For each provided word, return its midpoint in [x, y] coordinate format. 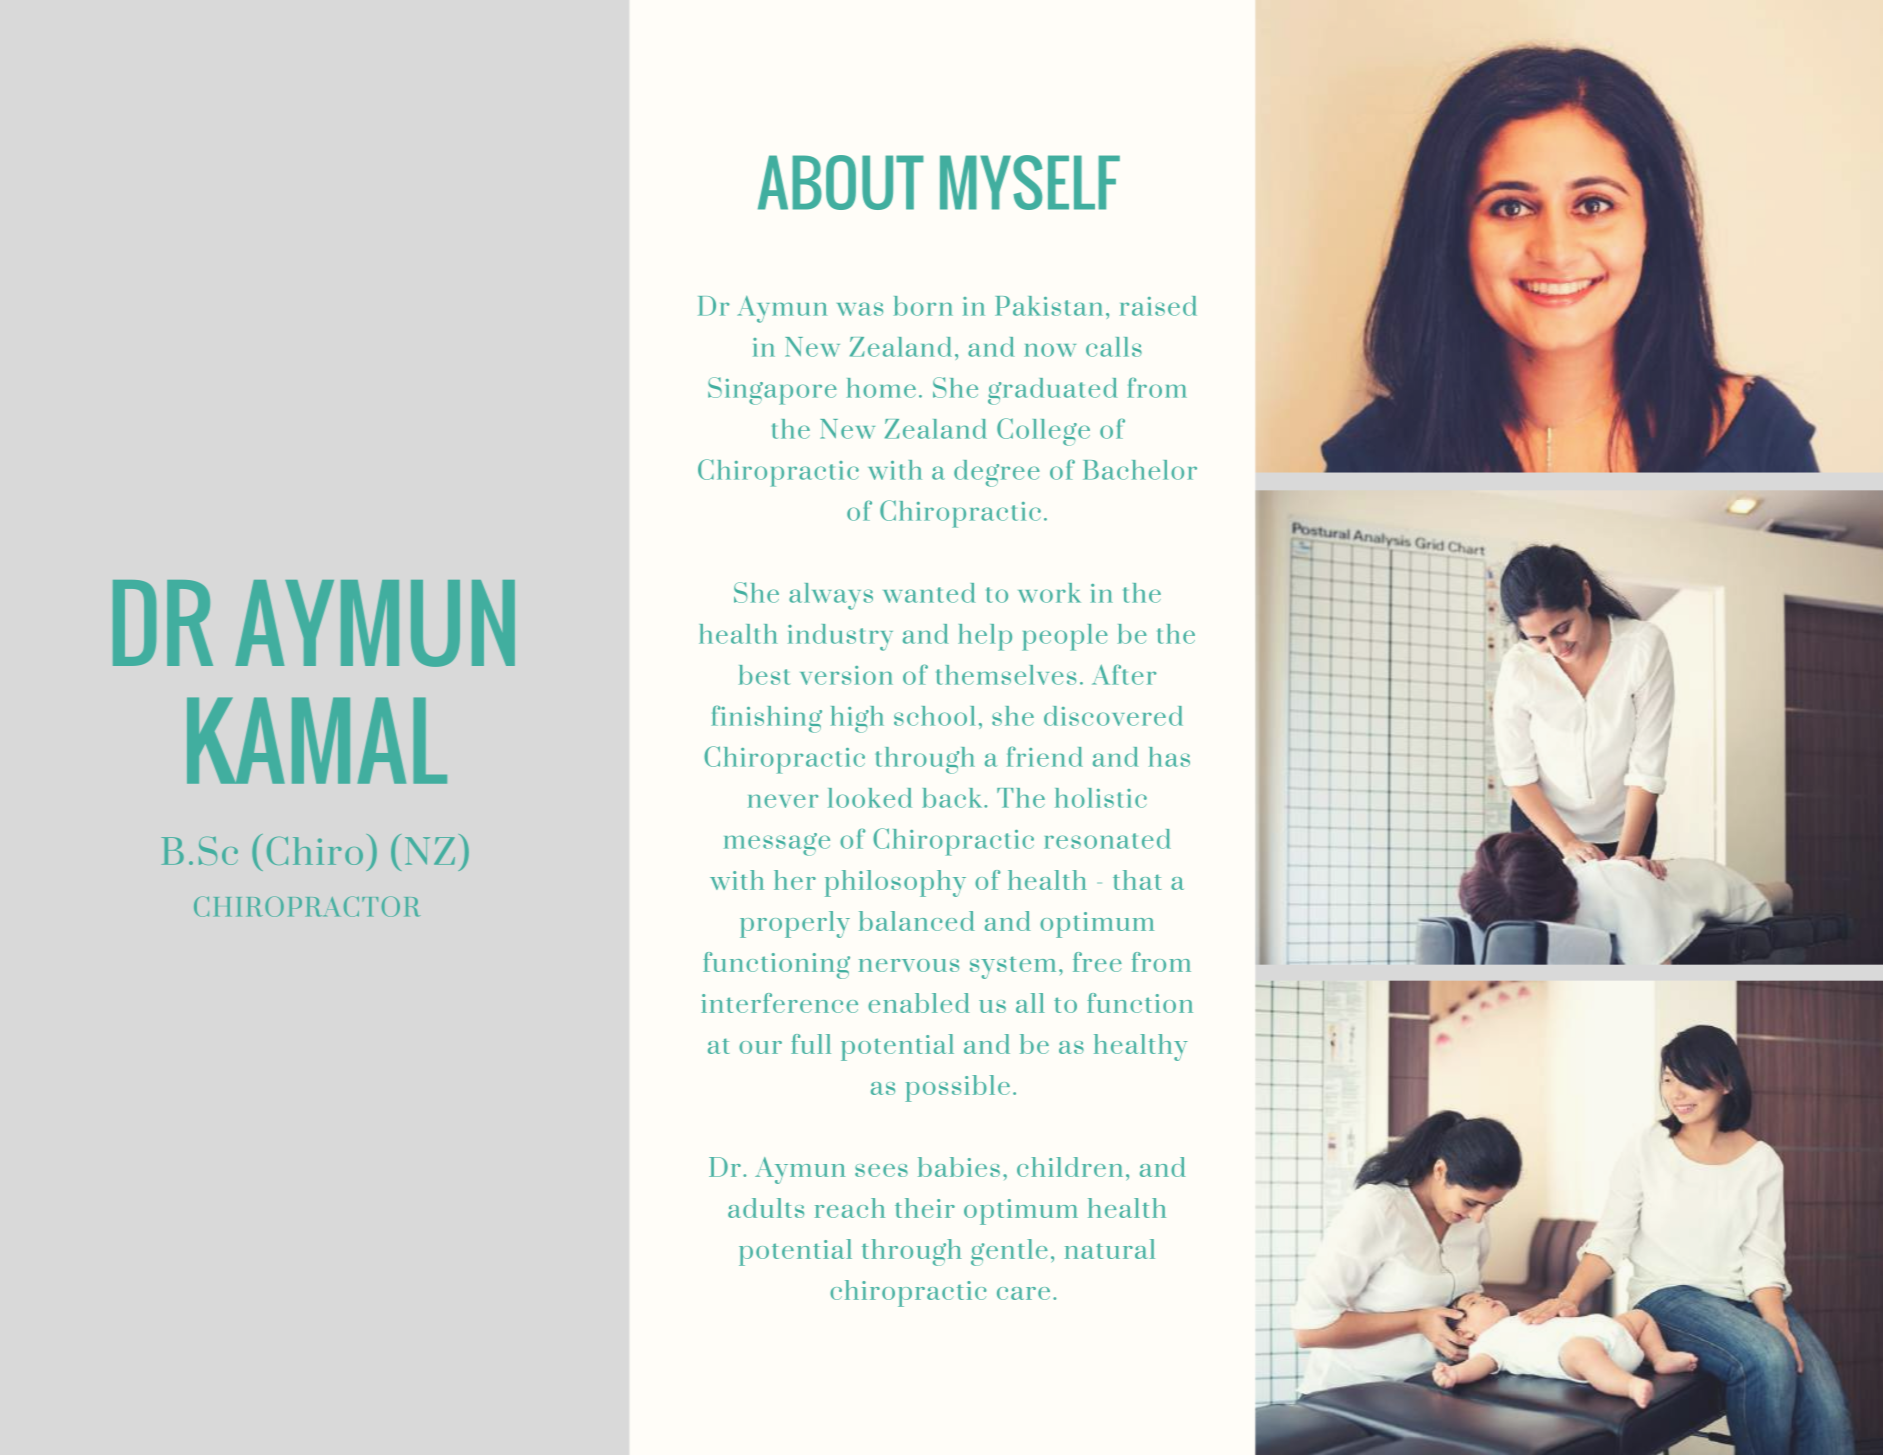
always [831, 596]
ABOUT [841, 182]
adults [766, 1208]
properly [795, 924]
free [1097, 962]
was [860, 309]
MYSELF [1030, 182]
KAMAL [317, 740]
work [1049, 593]
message [777, 844]
